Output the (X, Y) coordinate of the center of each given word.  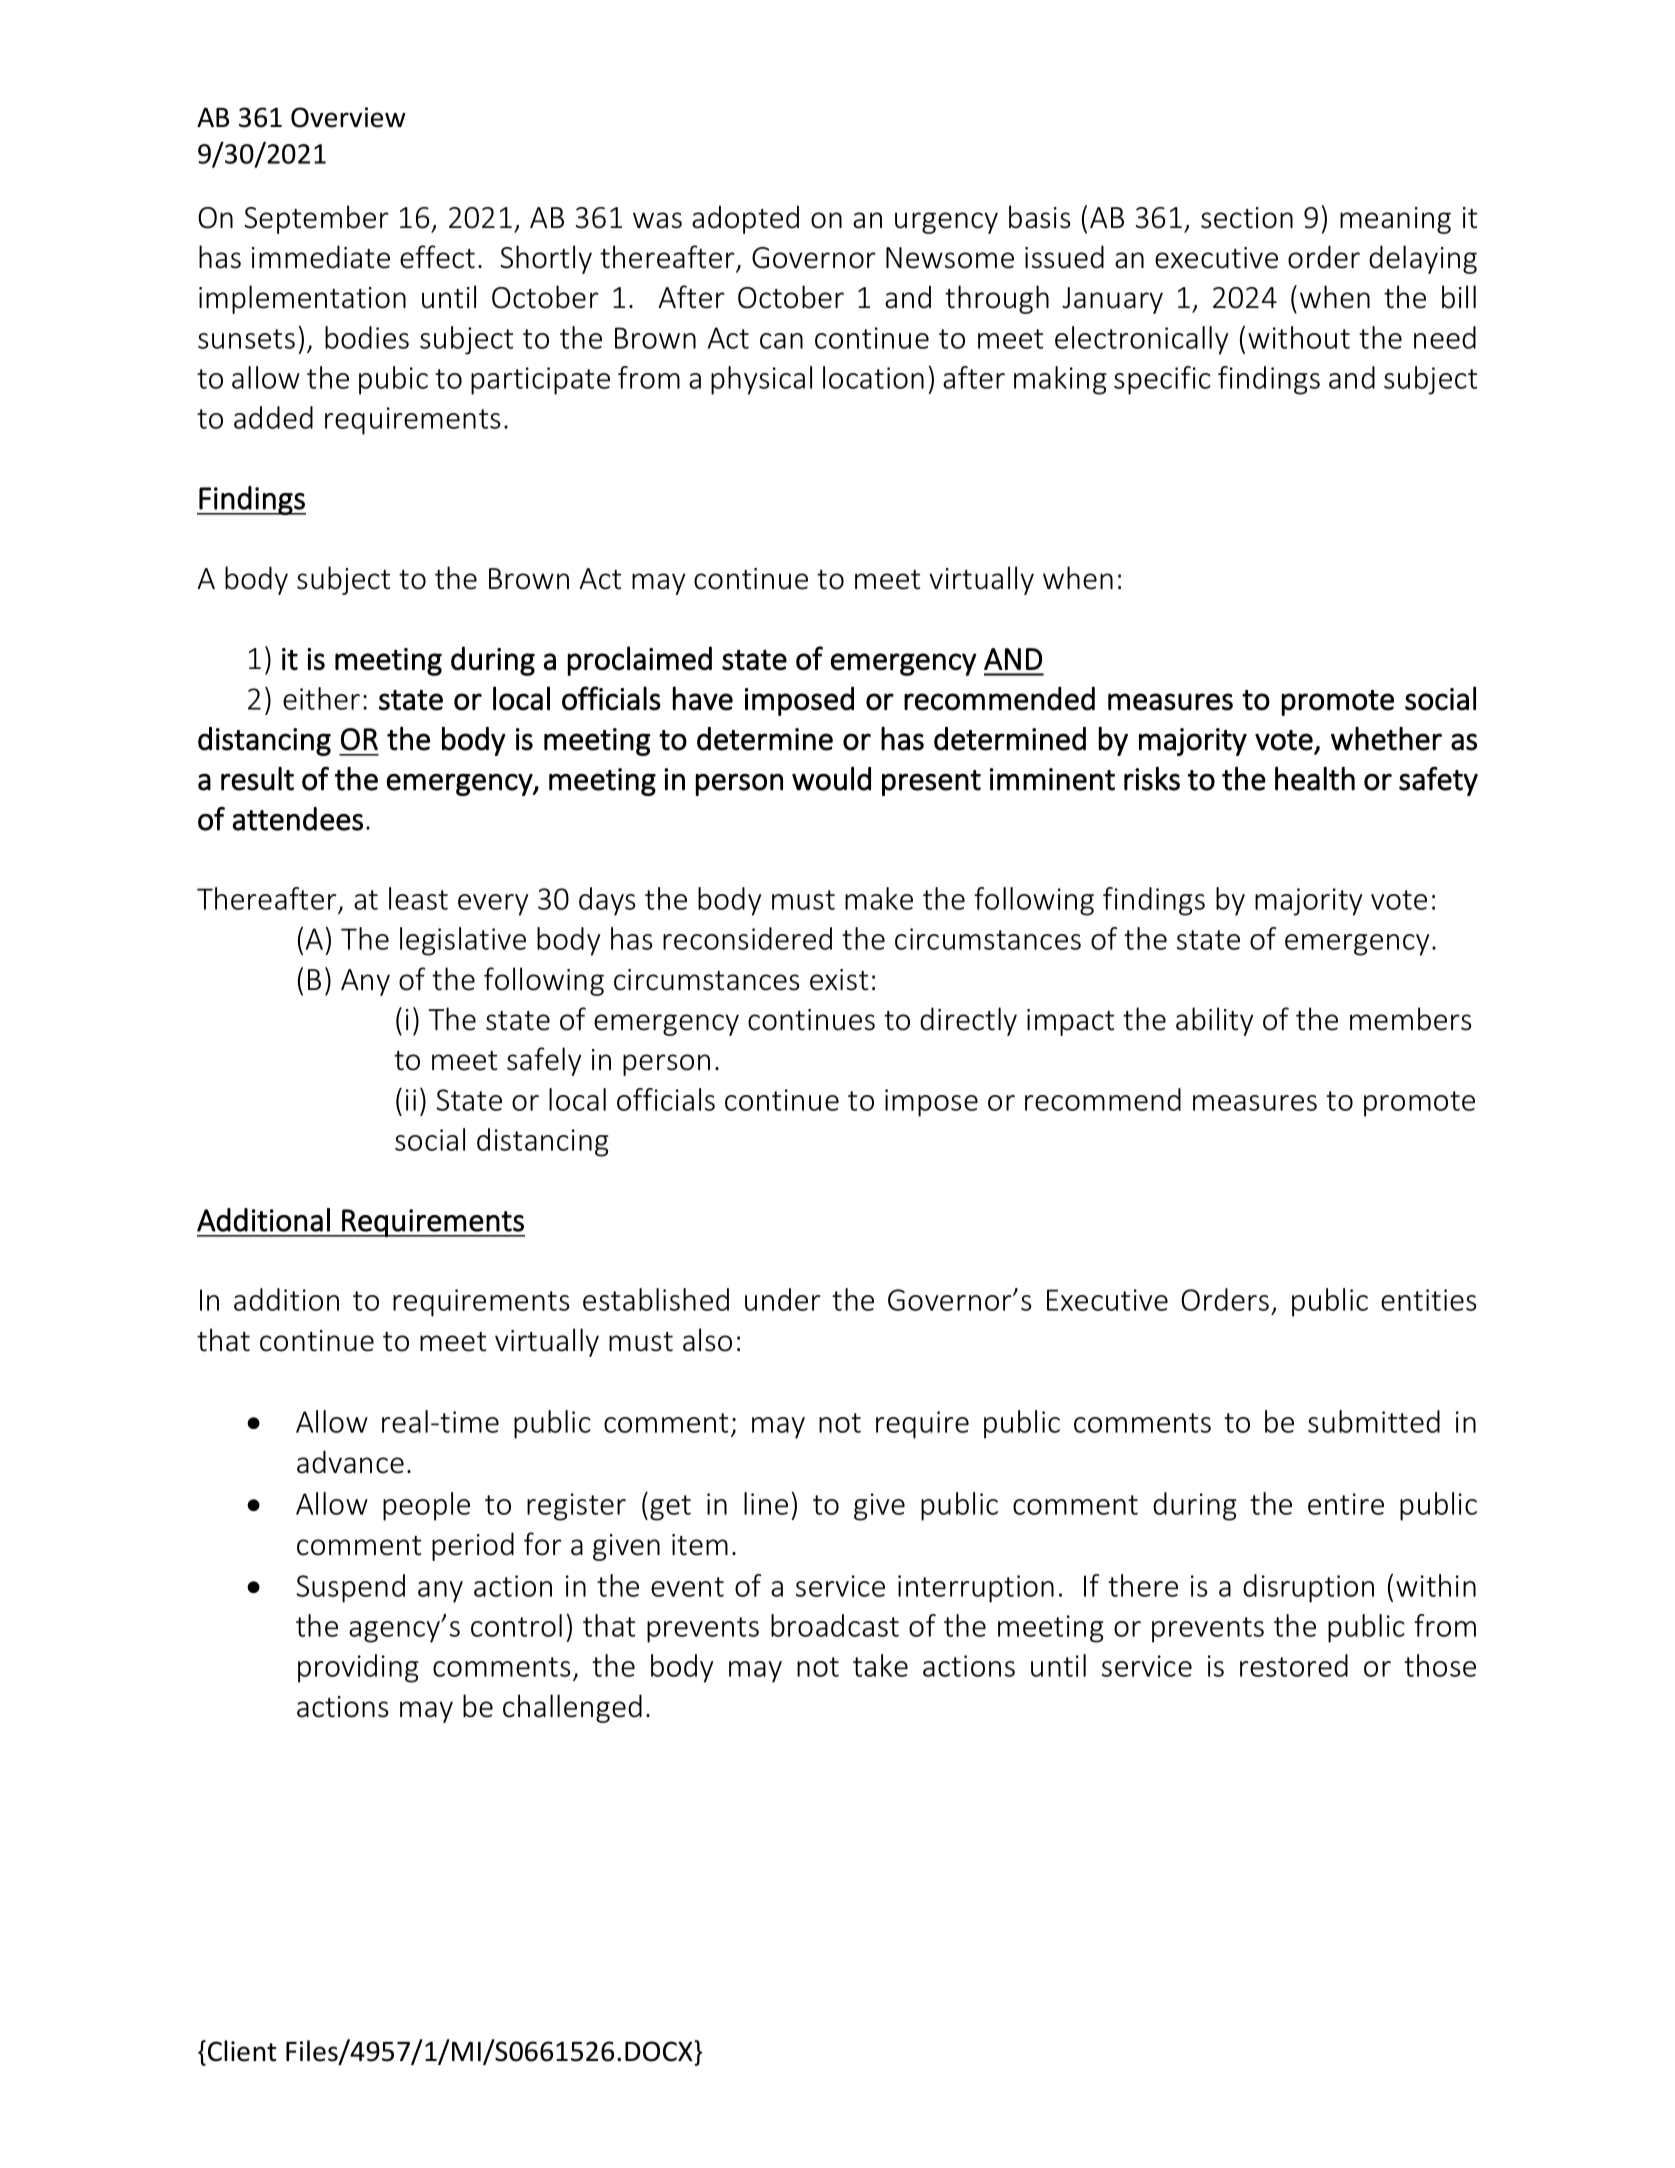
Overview (348, 117)
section (1247, 218)
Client (242, 2051)
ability (1215, 1021)
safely (544, 1061)
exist (839, 980)
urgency (946, 223)
